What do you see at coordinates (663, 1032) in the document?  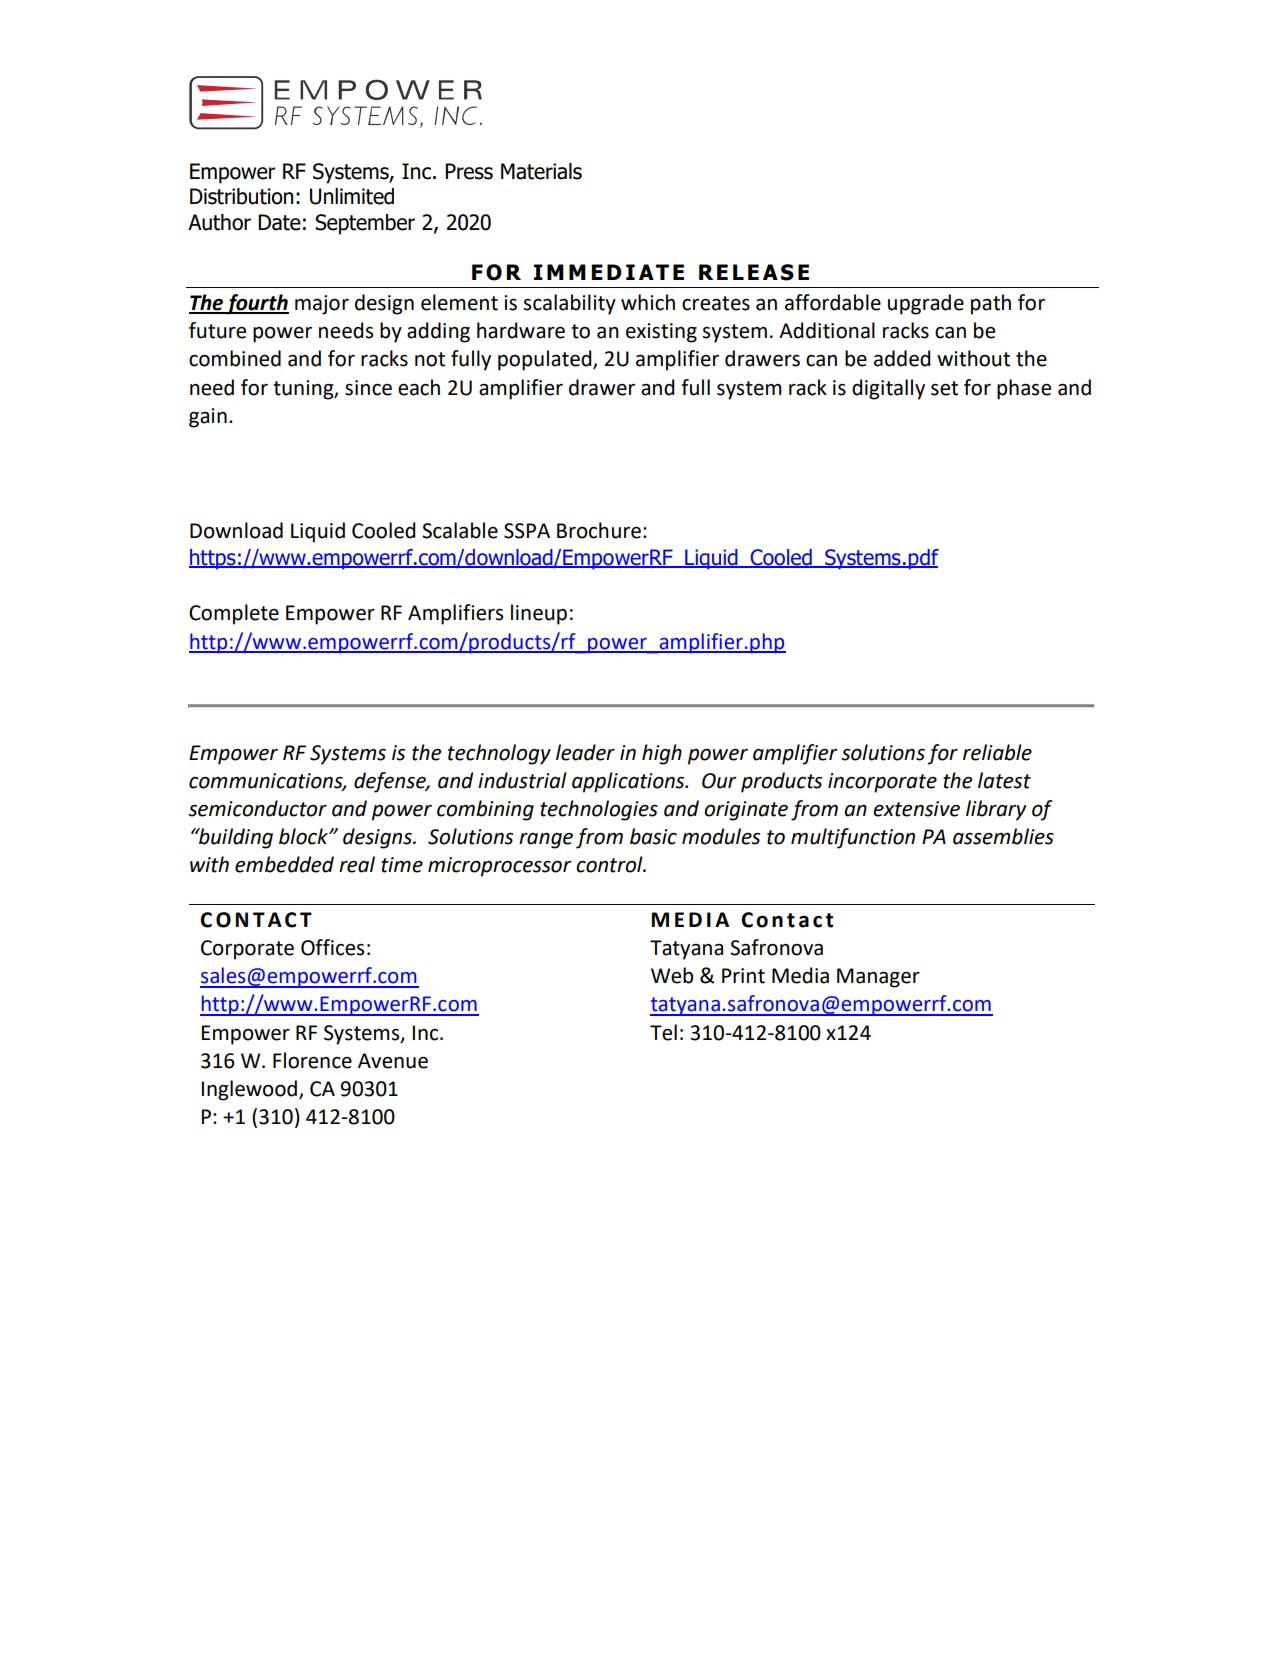 I see `Tel` at bounding box center [663, 1032].
